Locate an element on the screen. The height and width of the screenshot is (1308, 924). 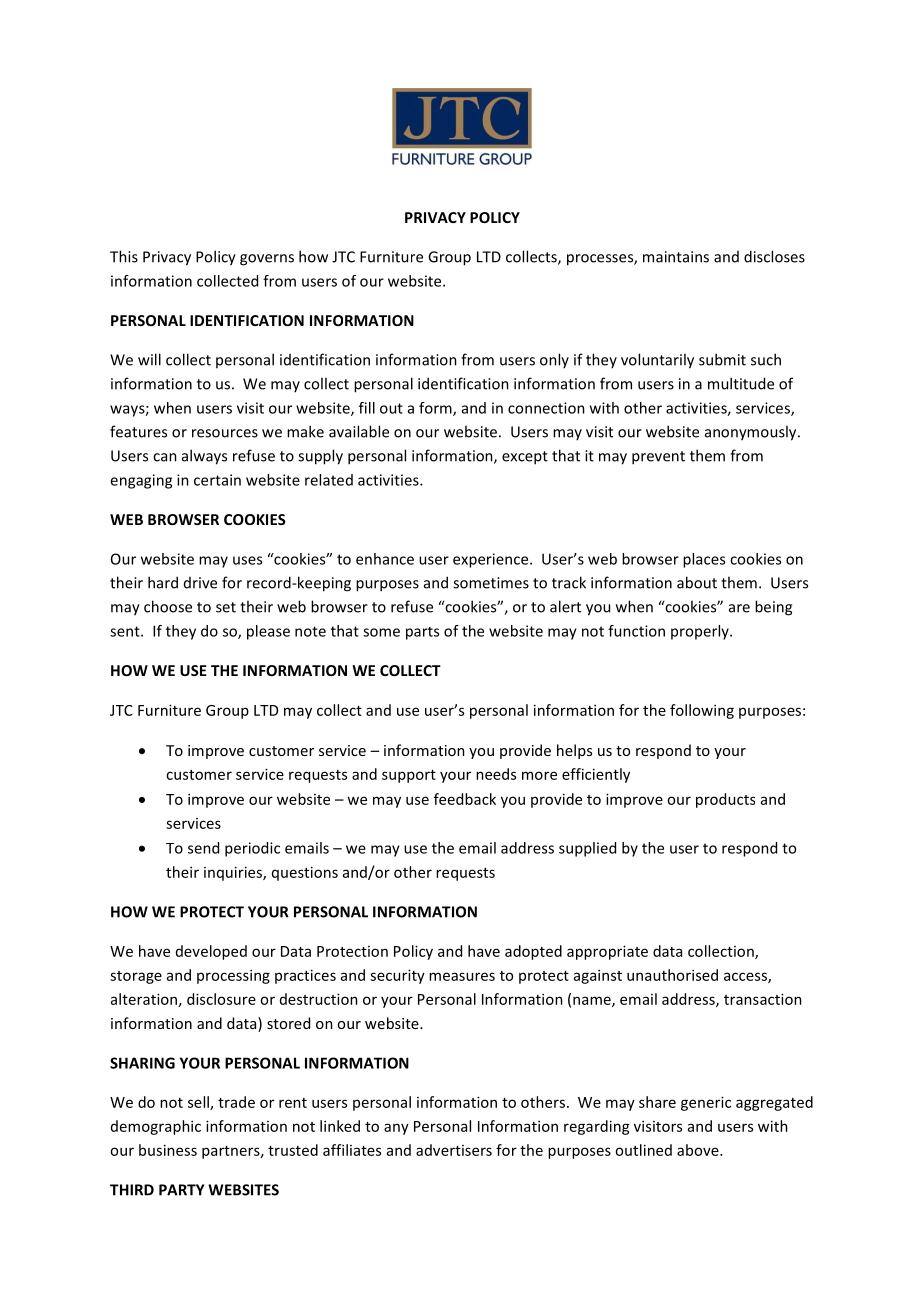
business is located at coordinates (168, 1150).
